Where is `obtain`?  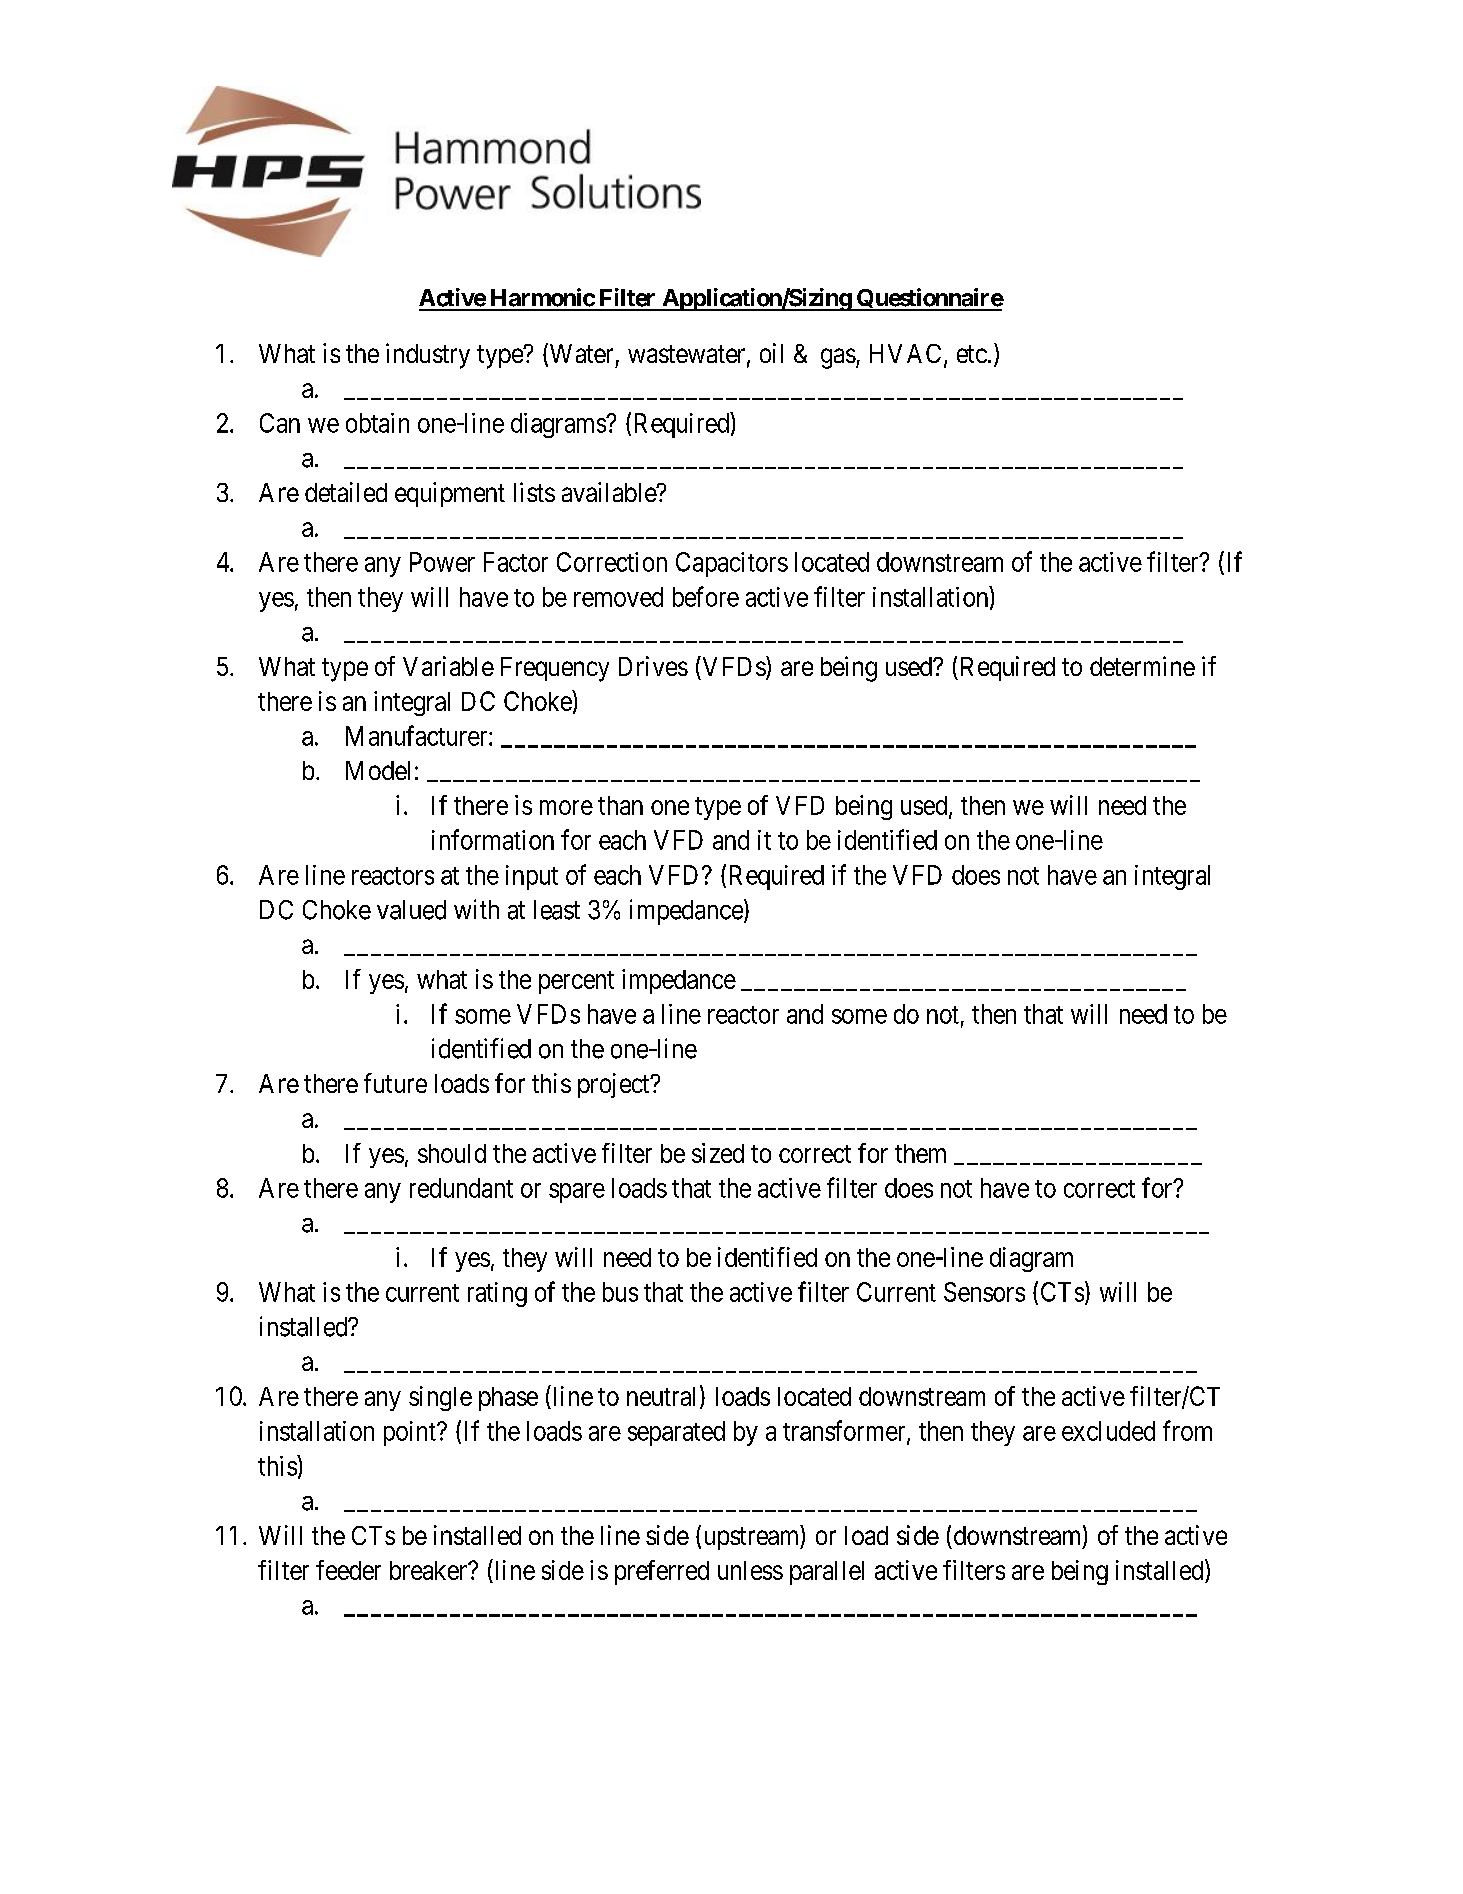
obtain is located at coordinates (377, 423).
